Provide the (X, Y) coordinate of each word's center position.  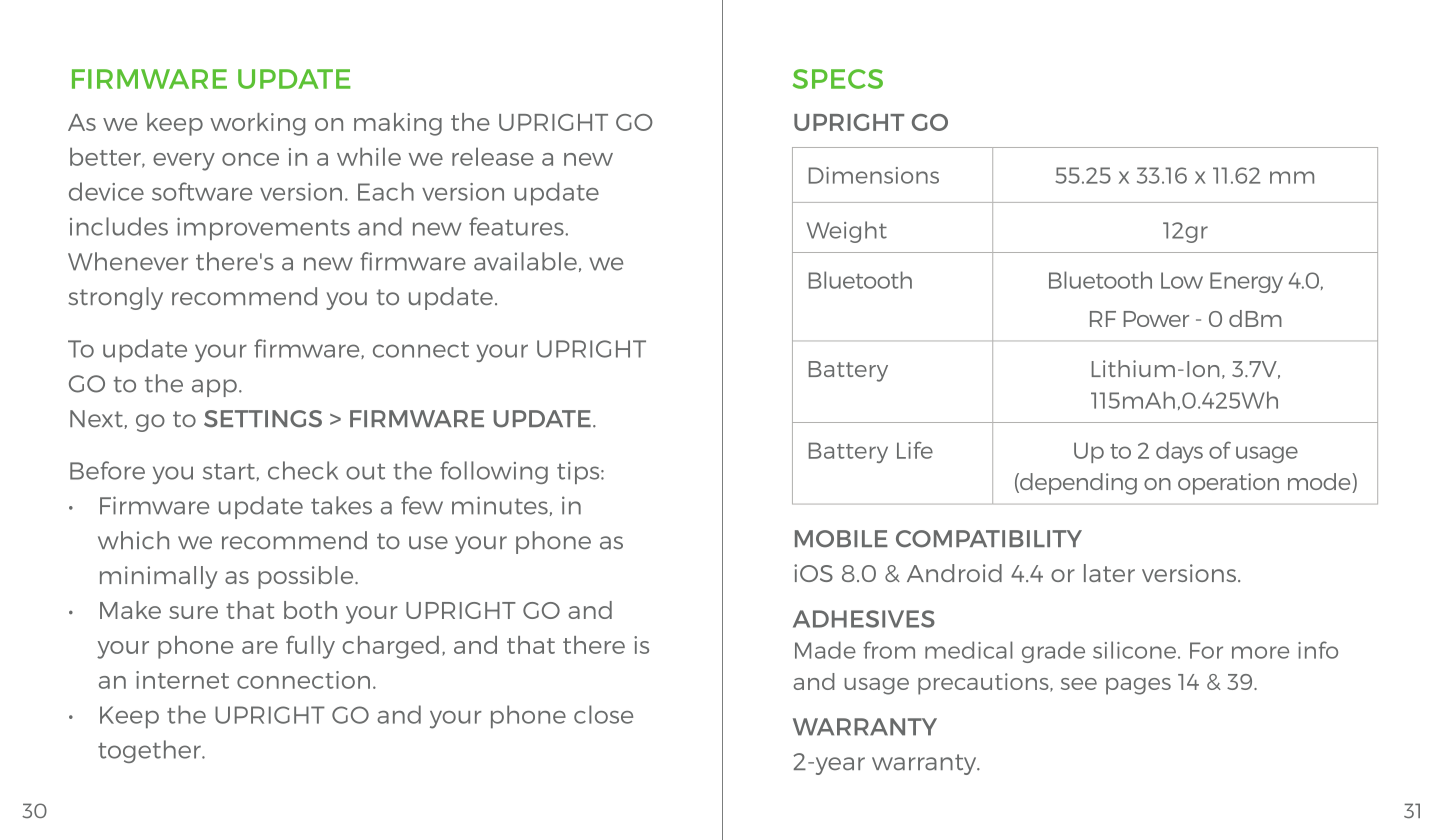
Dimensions (874, 175)
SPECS (837, 79)
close (603, 714)
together (150, 751)
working (257, 124)
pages (1138, 686)
